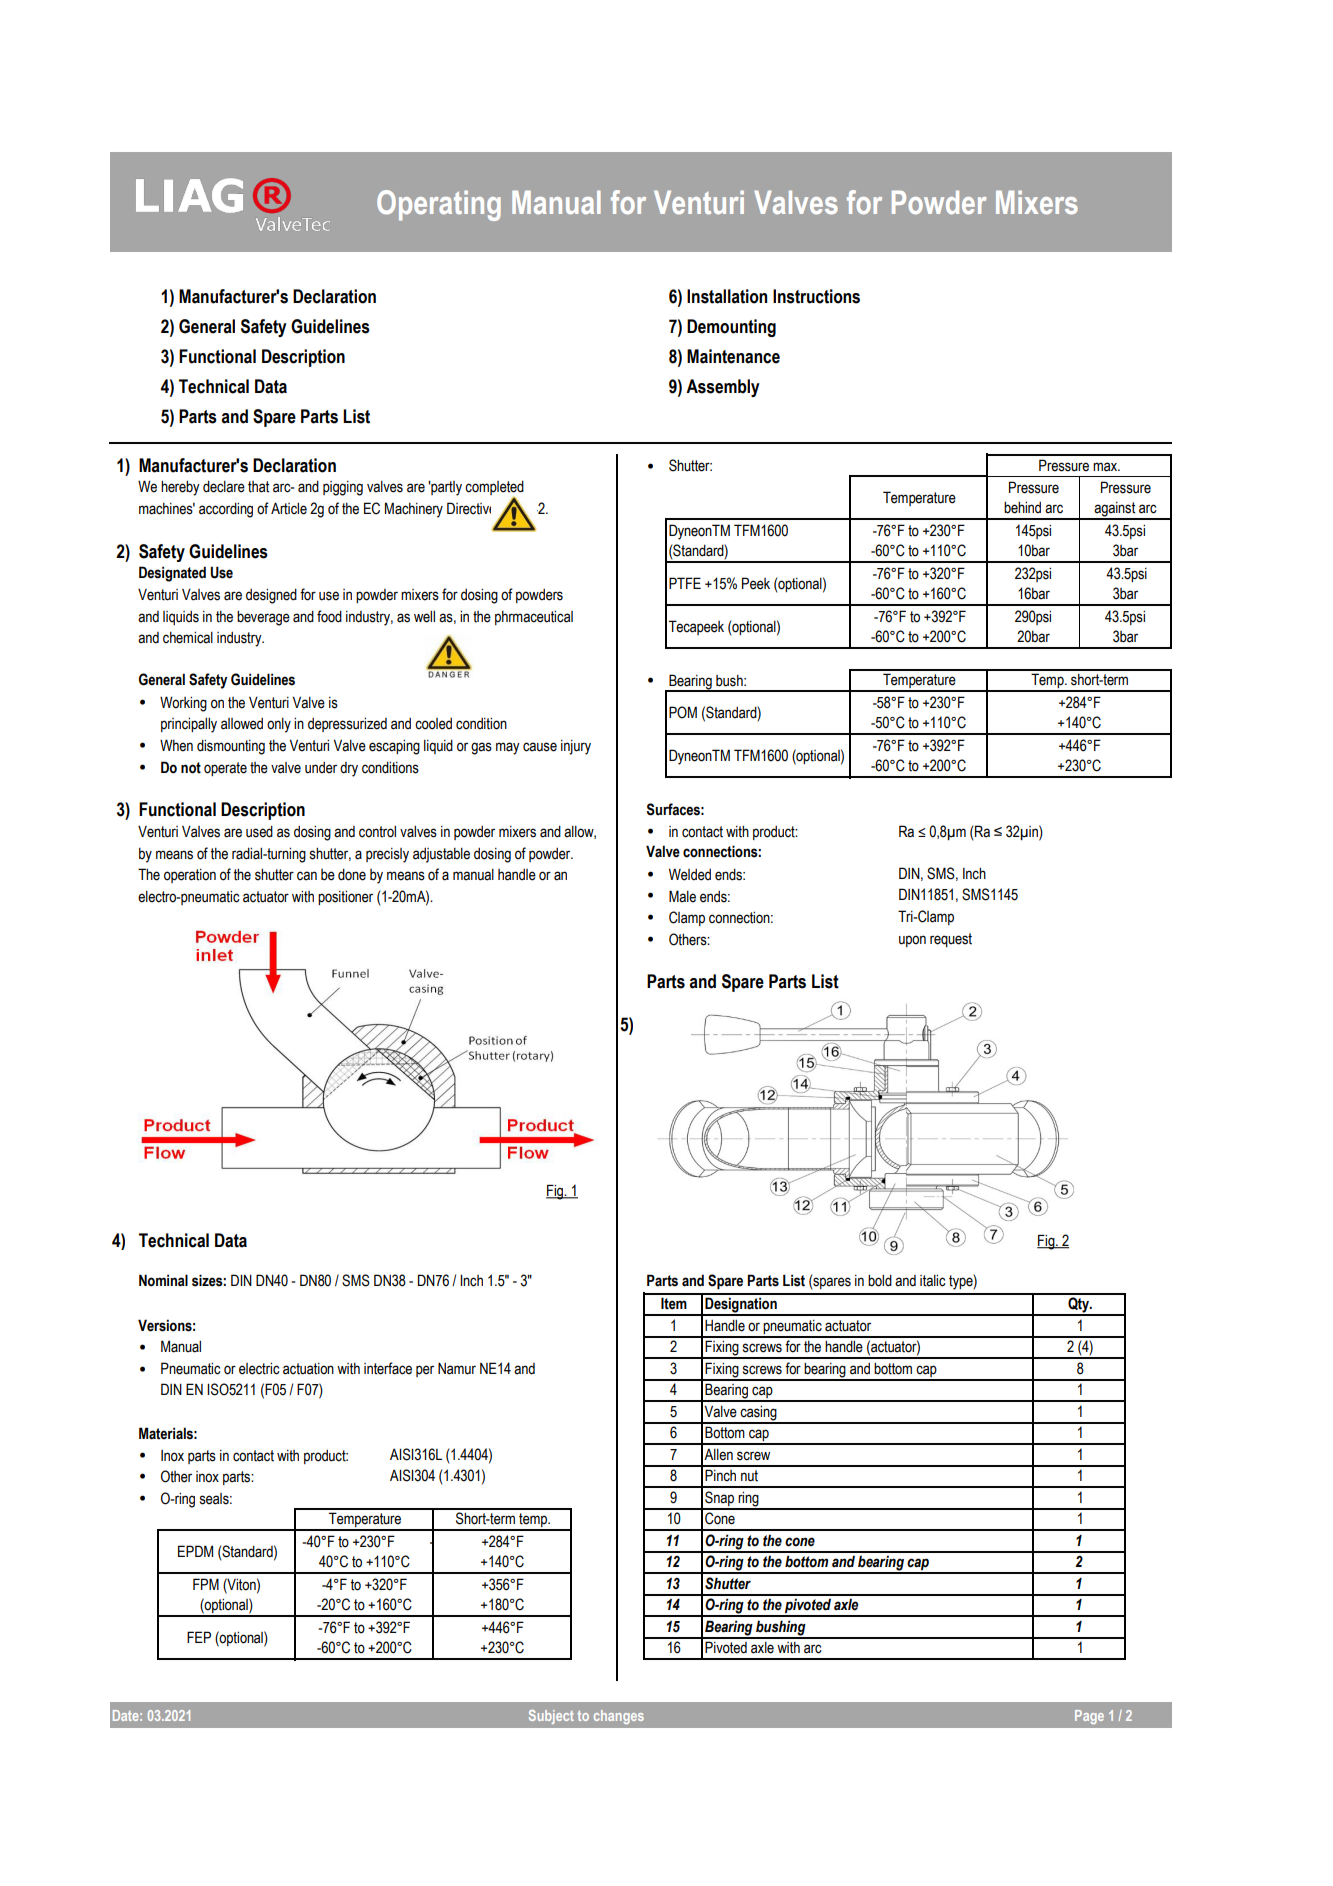 This screenshot has width=1333, height=1886. I want to click on FPM, so click(206, 1584).
